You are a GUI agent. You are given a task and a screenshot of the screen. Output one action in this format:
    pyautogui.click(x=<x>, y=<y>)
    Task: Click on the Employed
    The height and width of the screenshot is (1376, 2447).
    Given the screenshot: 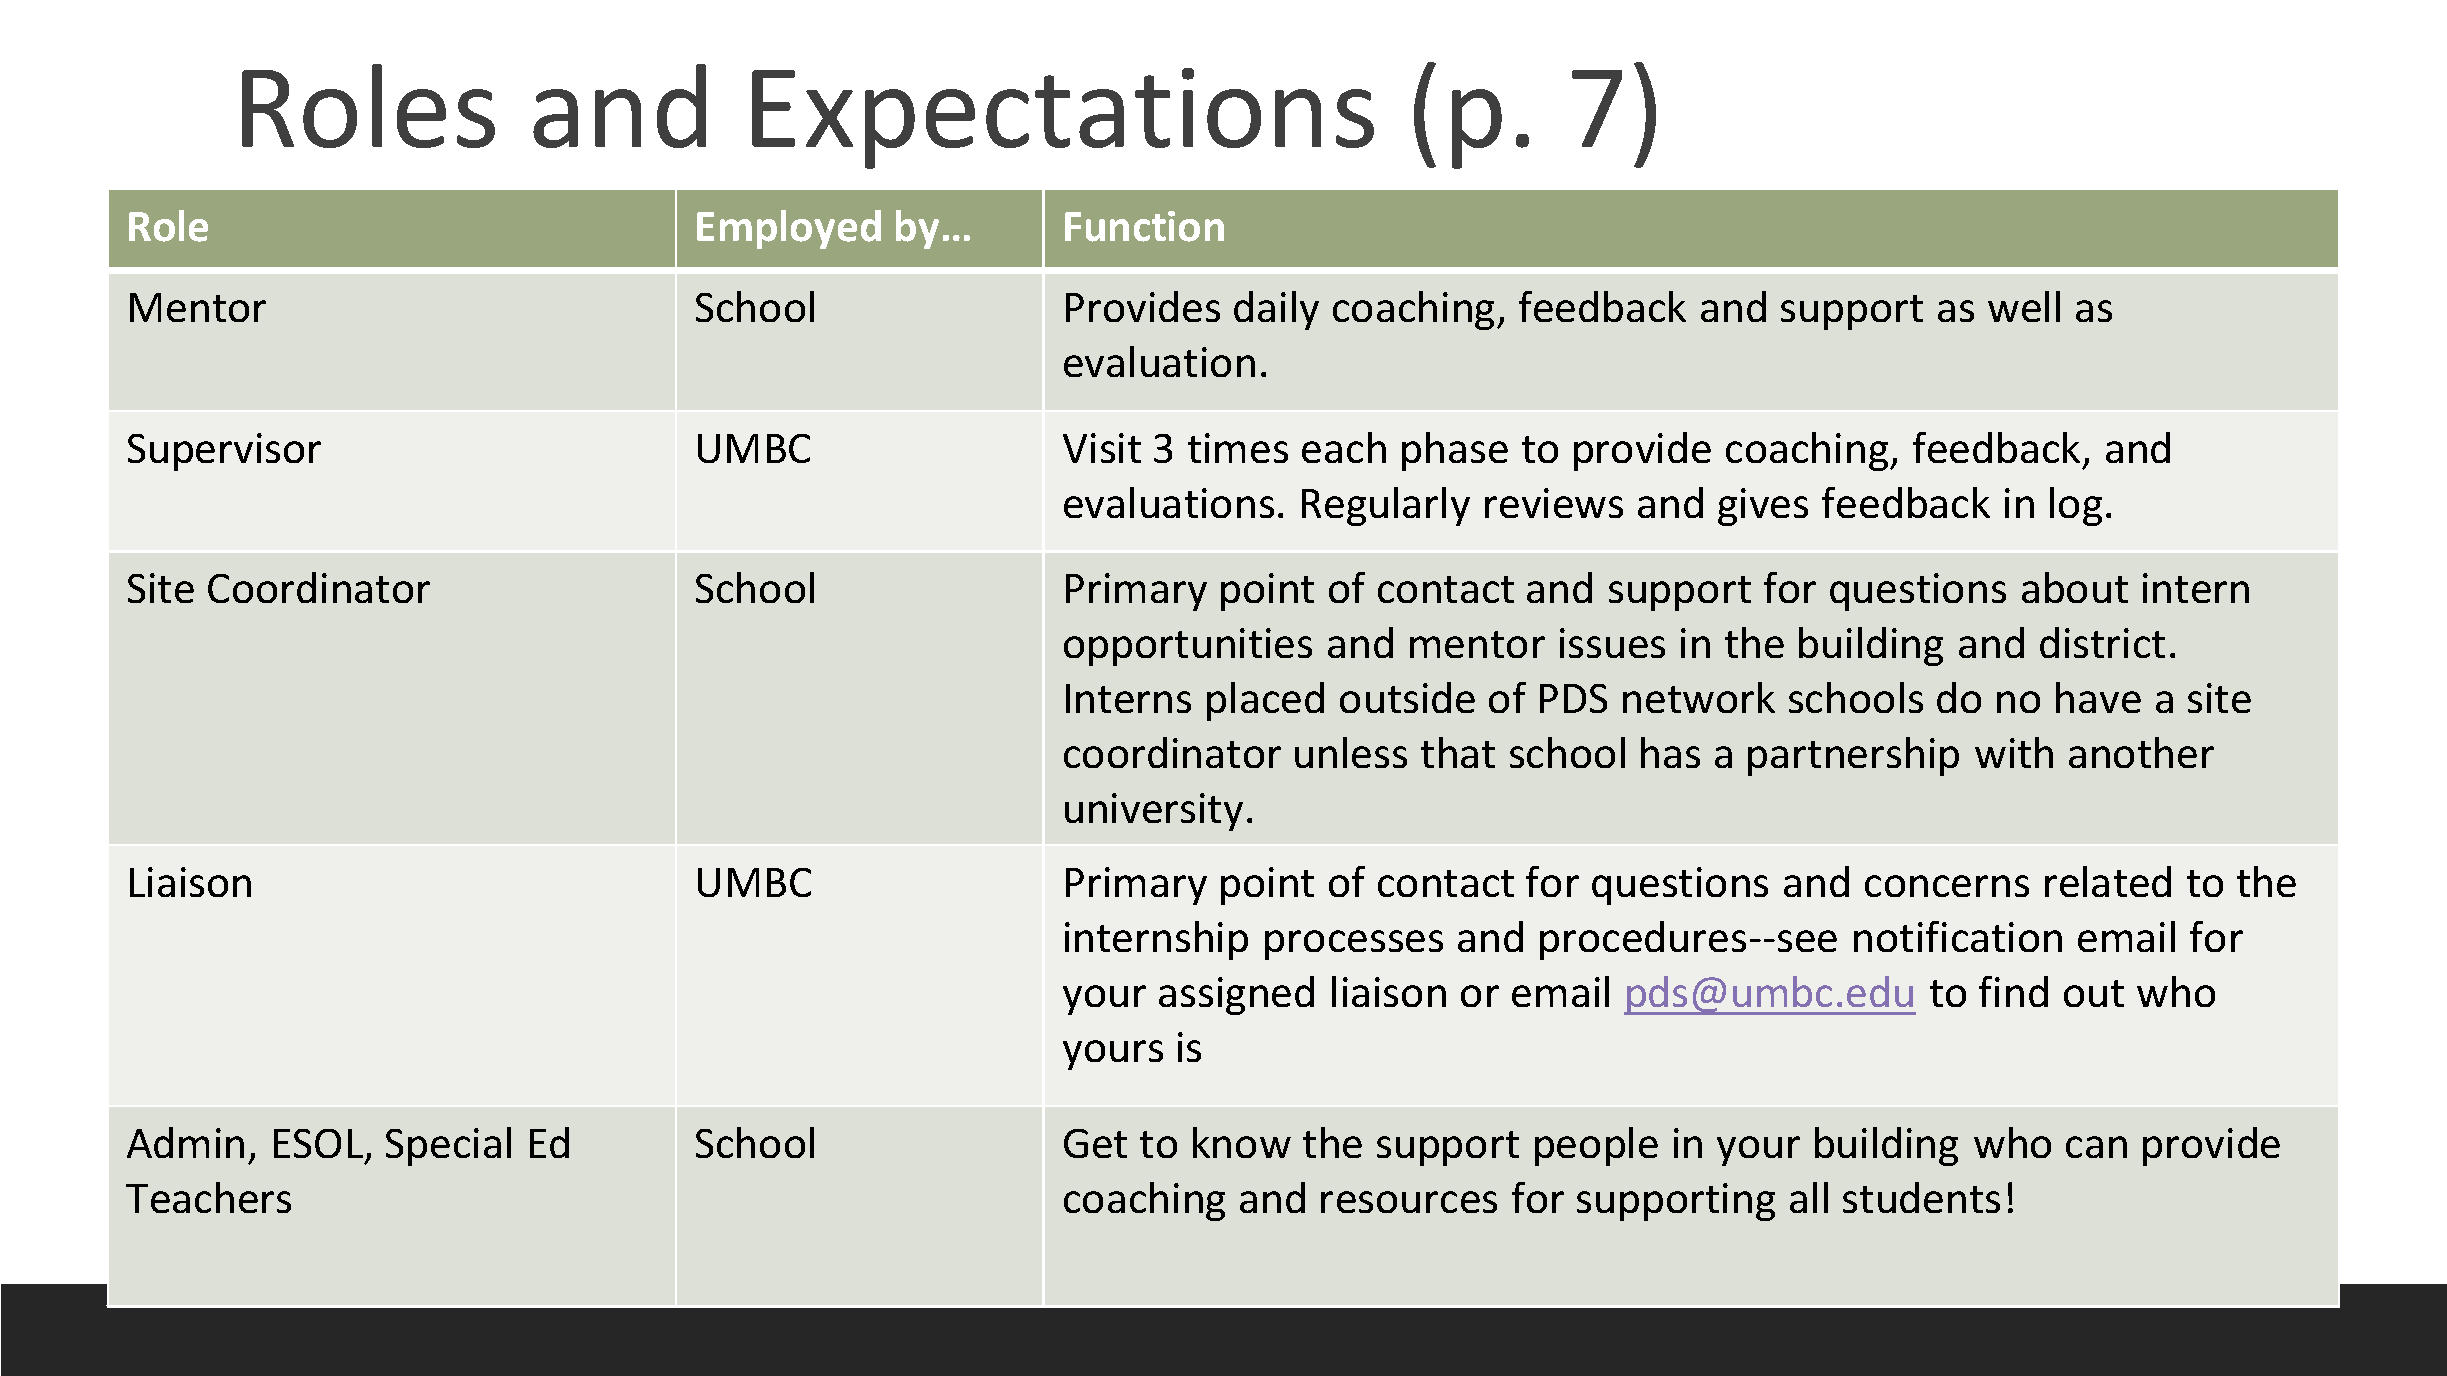 What is the action you would take?
    pyautogui.click(x=789, y=229)
